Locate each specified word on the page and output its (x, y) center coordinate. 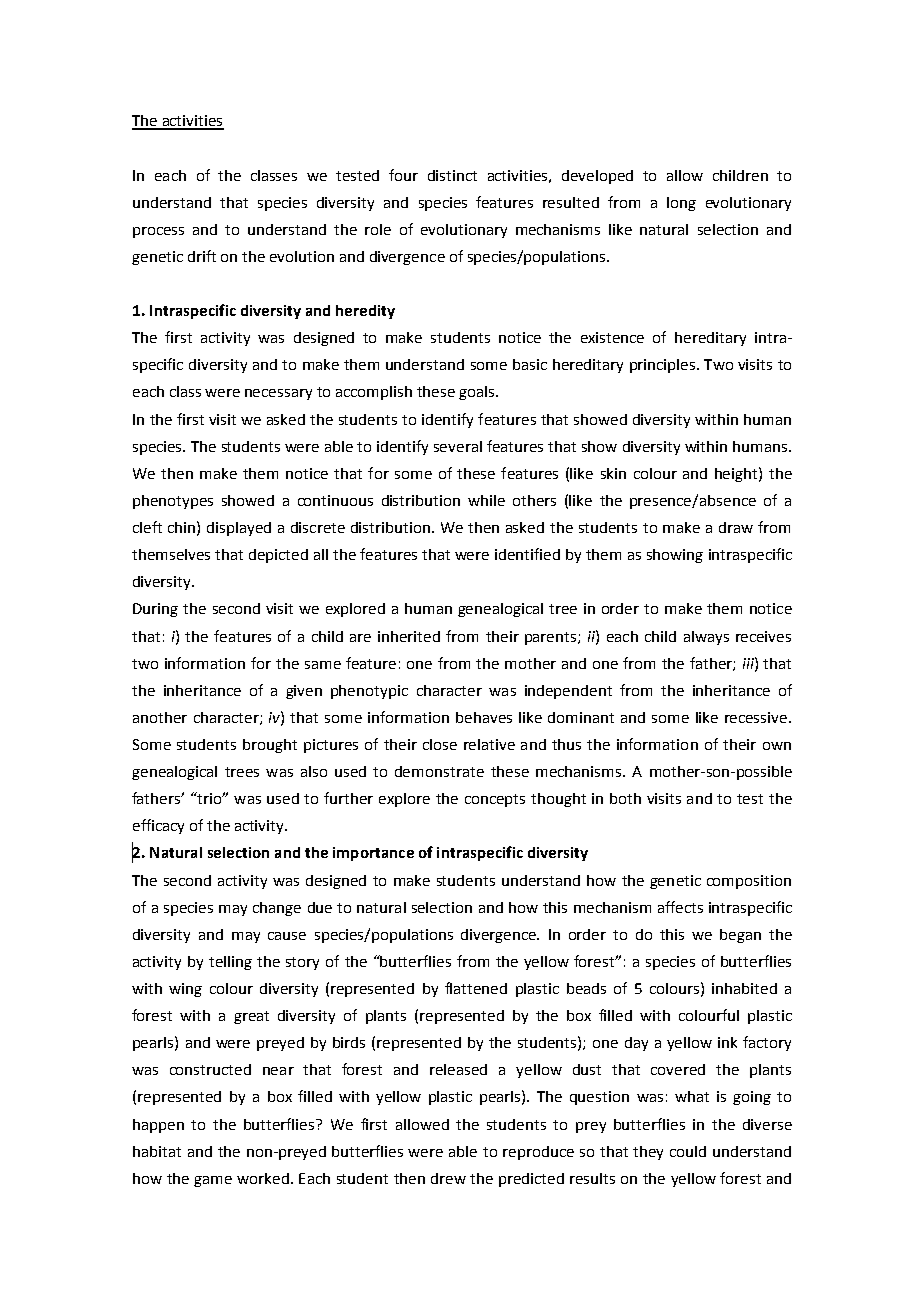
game (213, 1181)
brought (270, 746)
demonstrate (439, 771)
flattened (476, 988)
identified (527, 554)
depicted (278, 556)
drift (202, 256)
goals (478, 393)
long (681, 204)
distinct (452, 175)
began (740, 936)
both (625, 798)
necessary (278, 394)
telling (230, 963)
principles (662, 366)
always (706, 638)
